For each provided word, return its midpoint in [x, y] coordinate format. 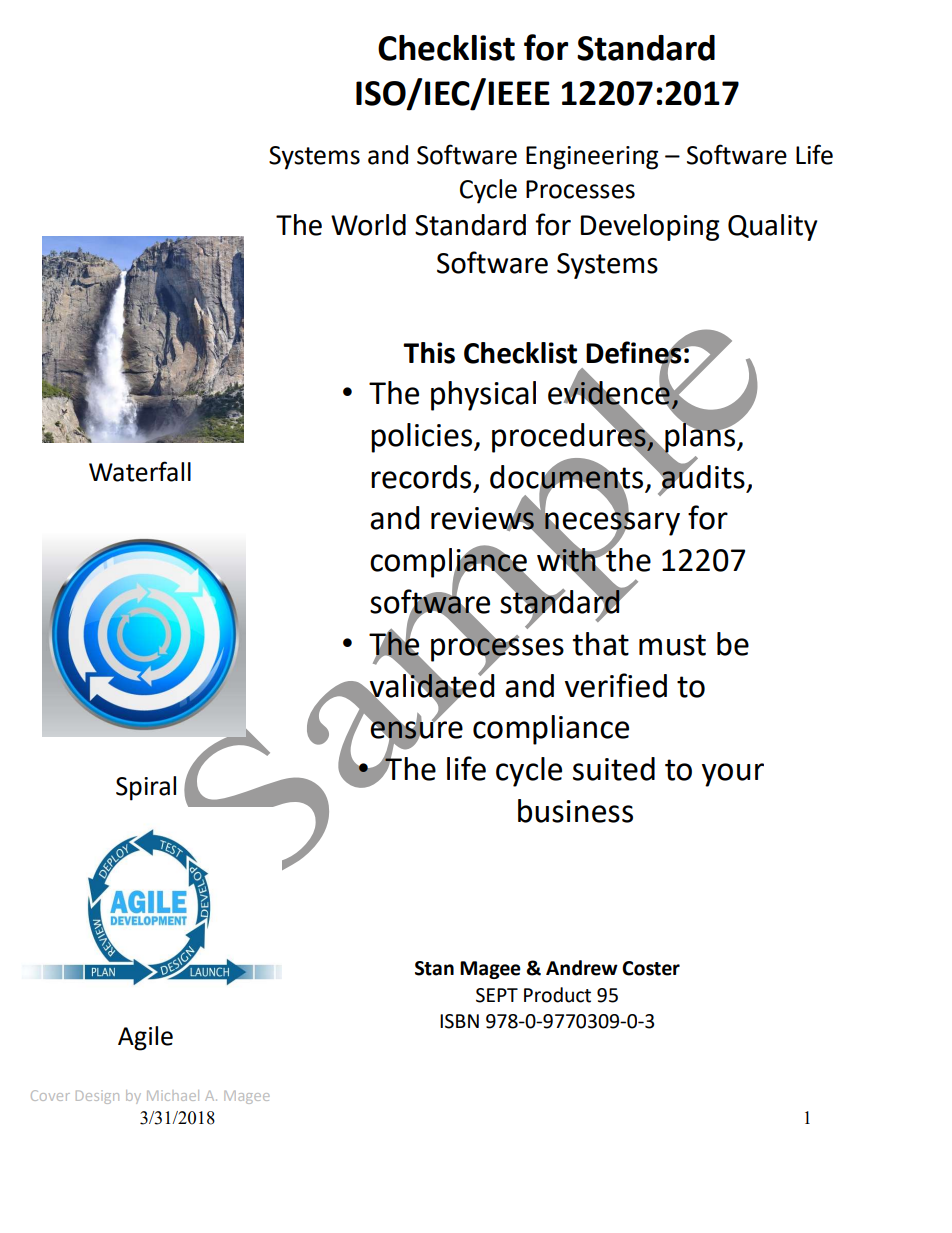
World [368, 225]
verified [616, 685]
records [421, 477]
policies [423, 438]
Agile [145, 1038]
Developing [650, 227]
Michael [173, 1095]
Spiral [146, 788]
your [733, 775]
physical [483, 396]
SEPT [497, 995]
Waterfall [140, 471]
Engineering [592, 158]
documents [566, 476]
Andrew [582, 968]
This [429, 353]
